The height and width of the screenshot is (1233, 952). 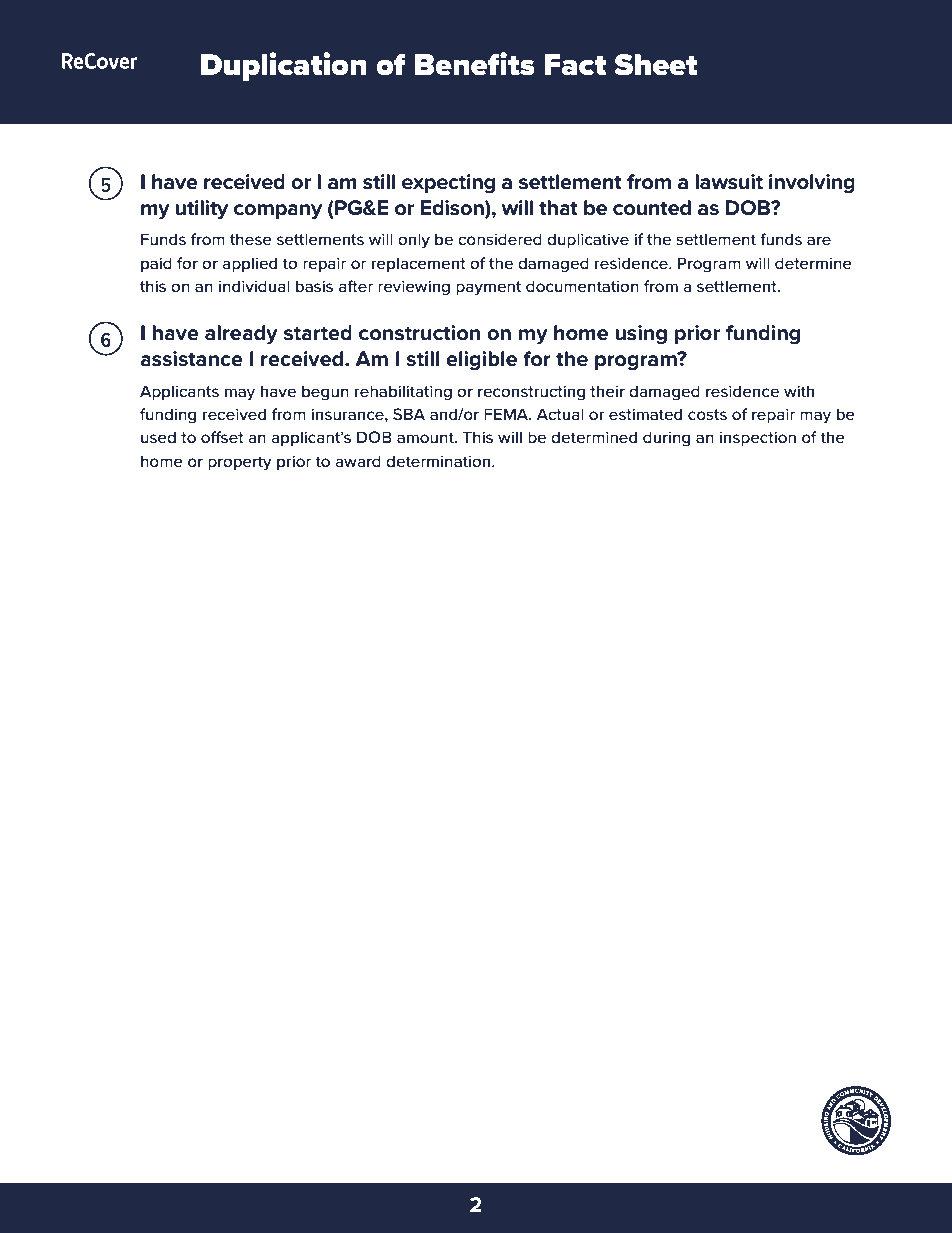 What do you see at coordinates (729, 182) in the screenshot?
I see `lawsuit` at bounding box center [729, 182].
